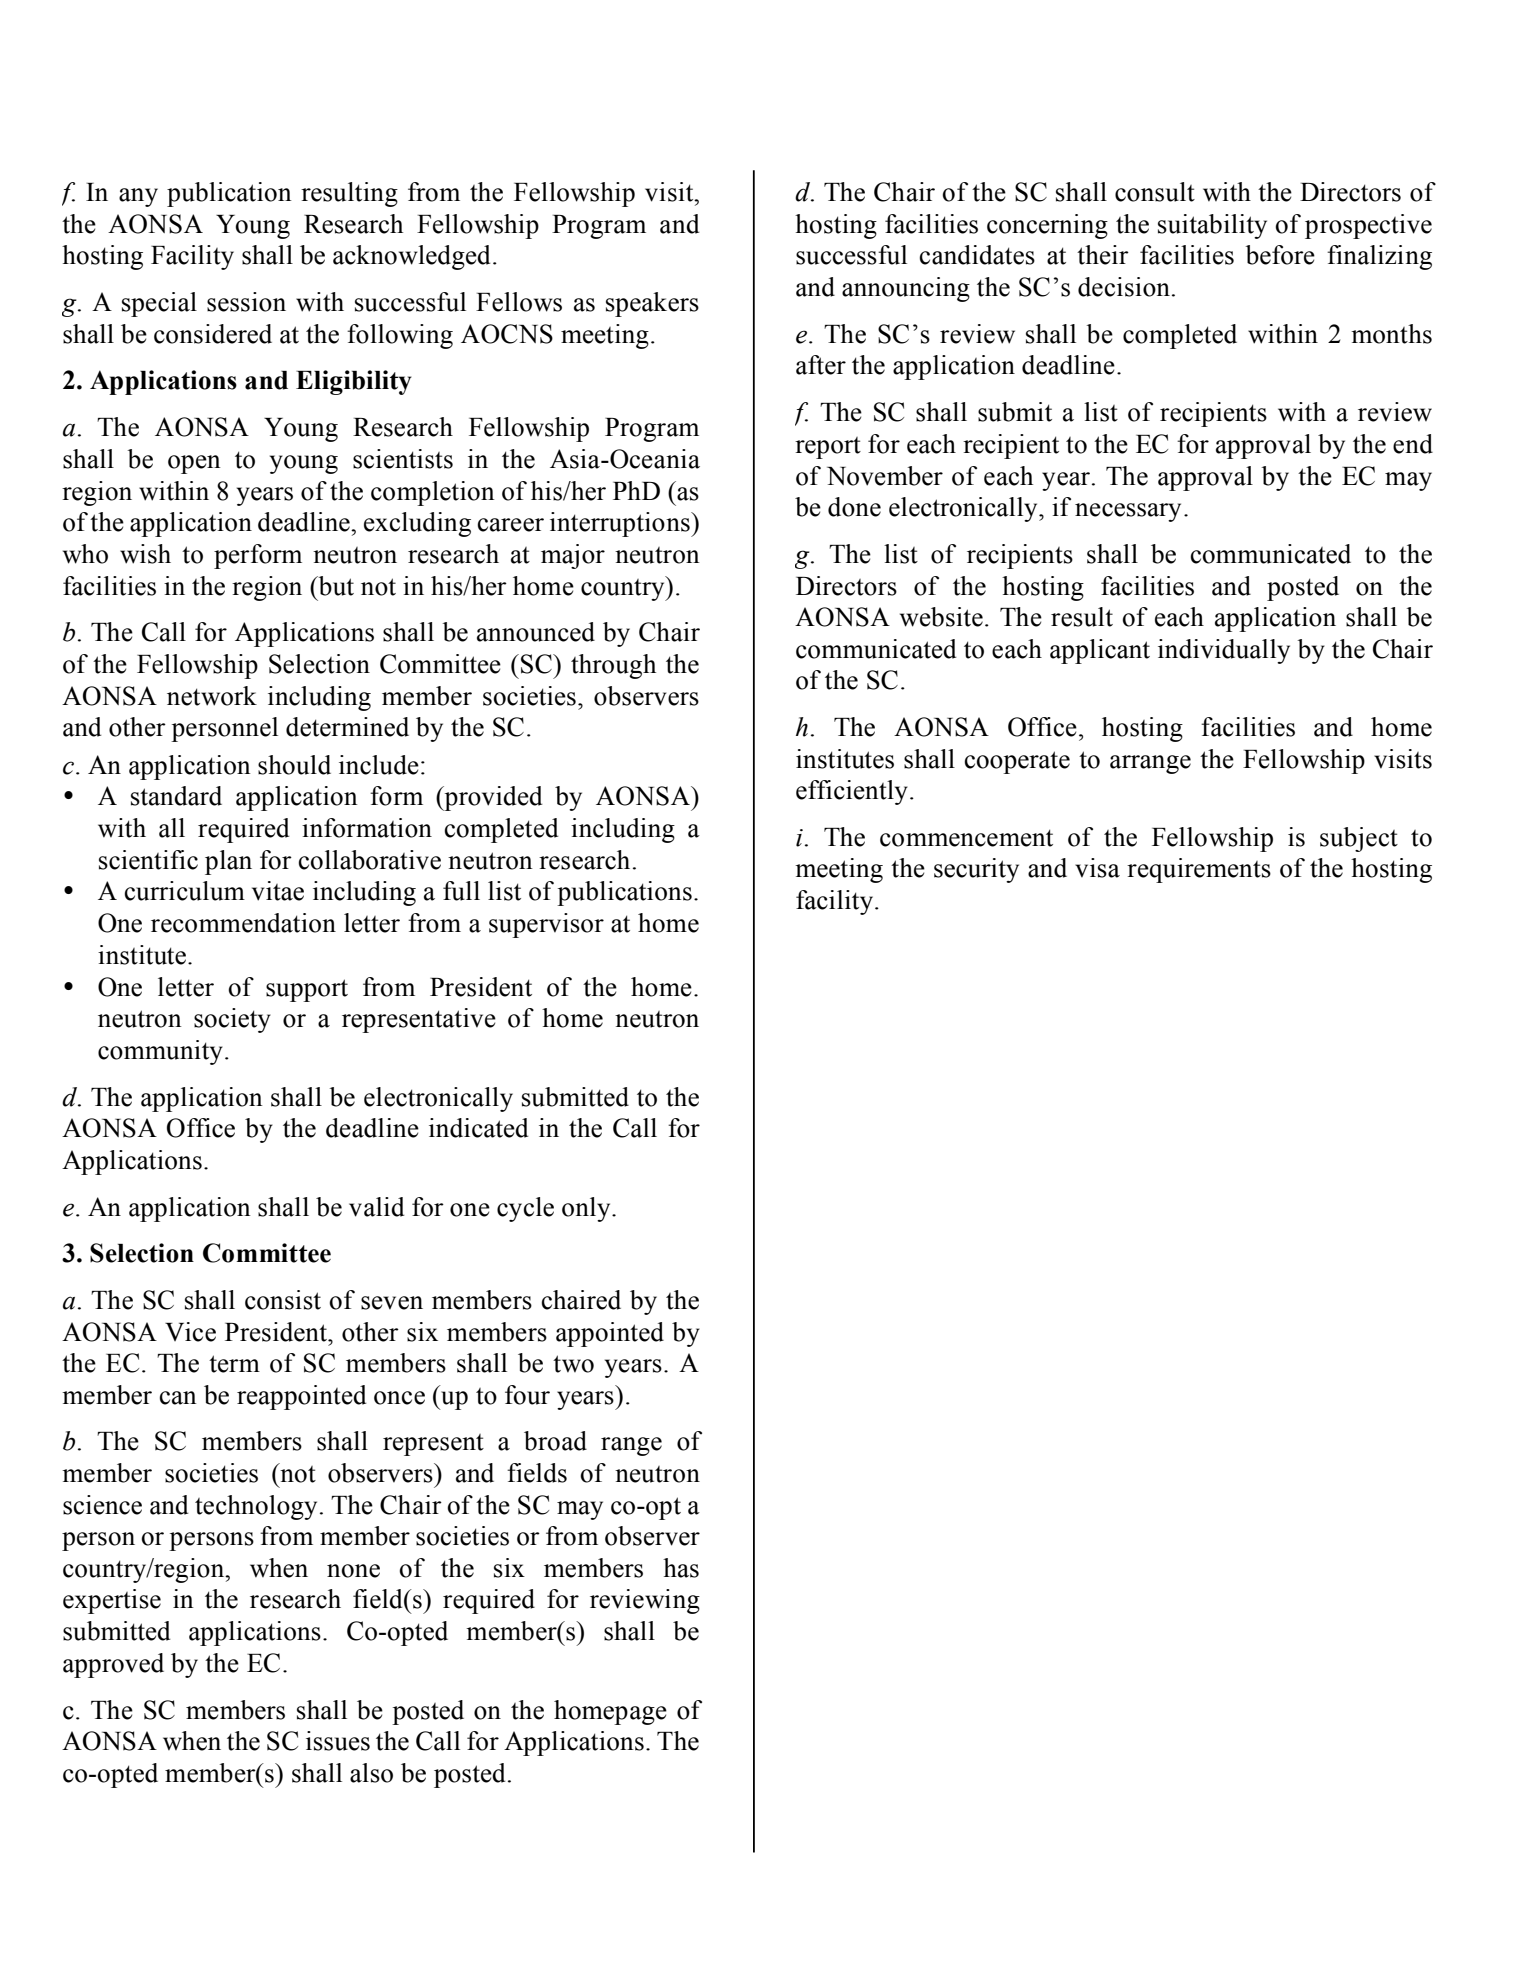 This page has height=1982, width=1531. I want to click on suitability, so click(1212, 226).
